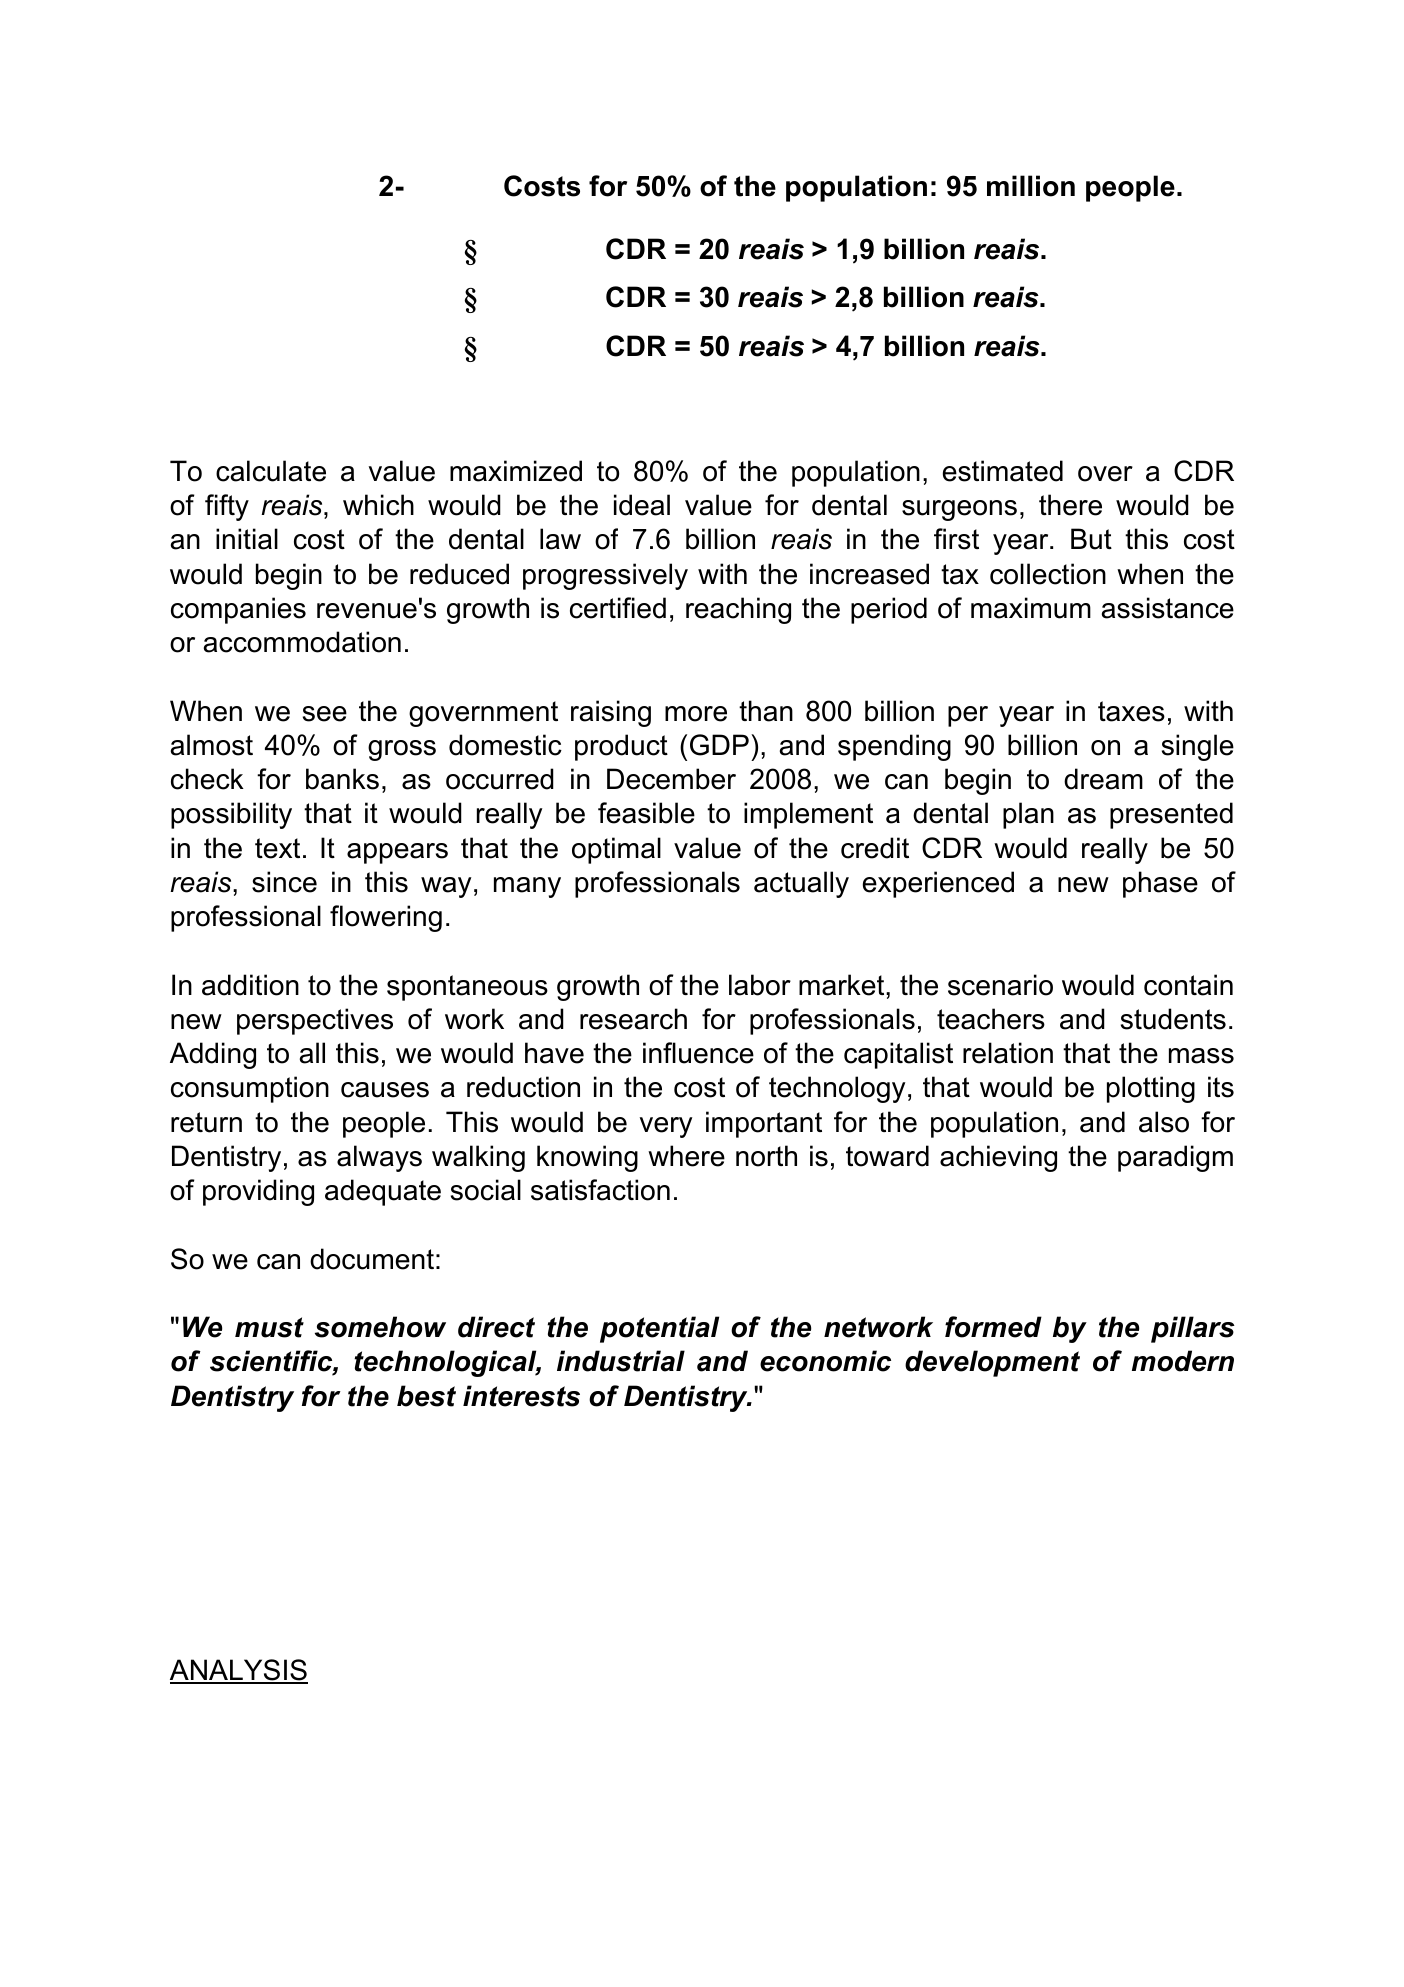  Describe the element at coordinates (671, 779) in the document. I see `December` at that location.
